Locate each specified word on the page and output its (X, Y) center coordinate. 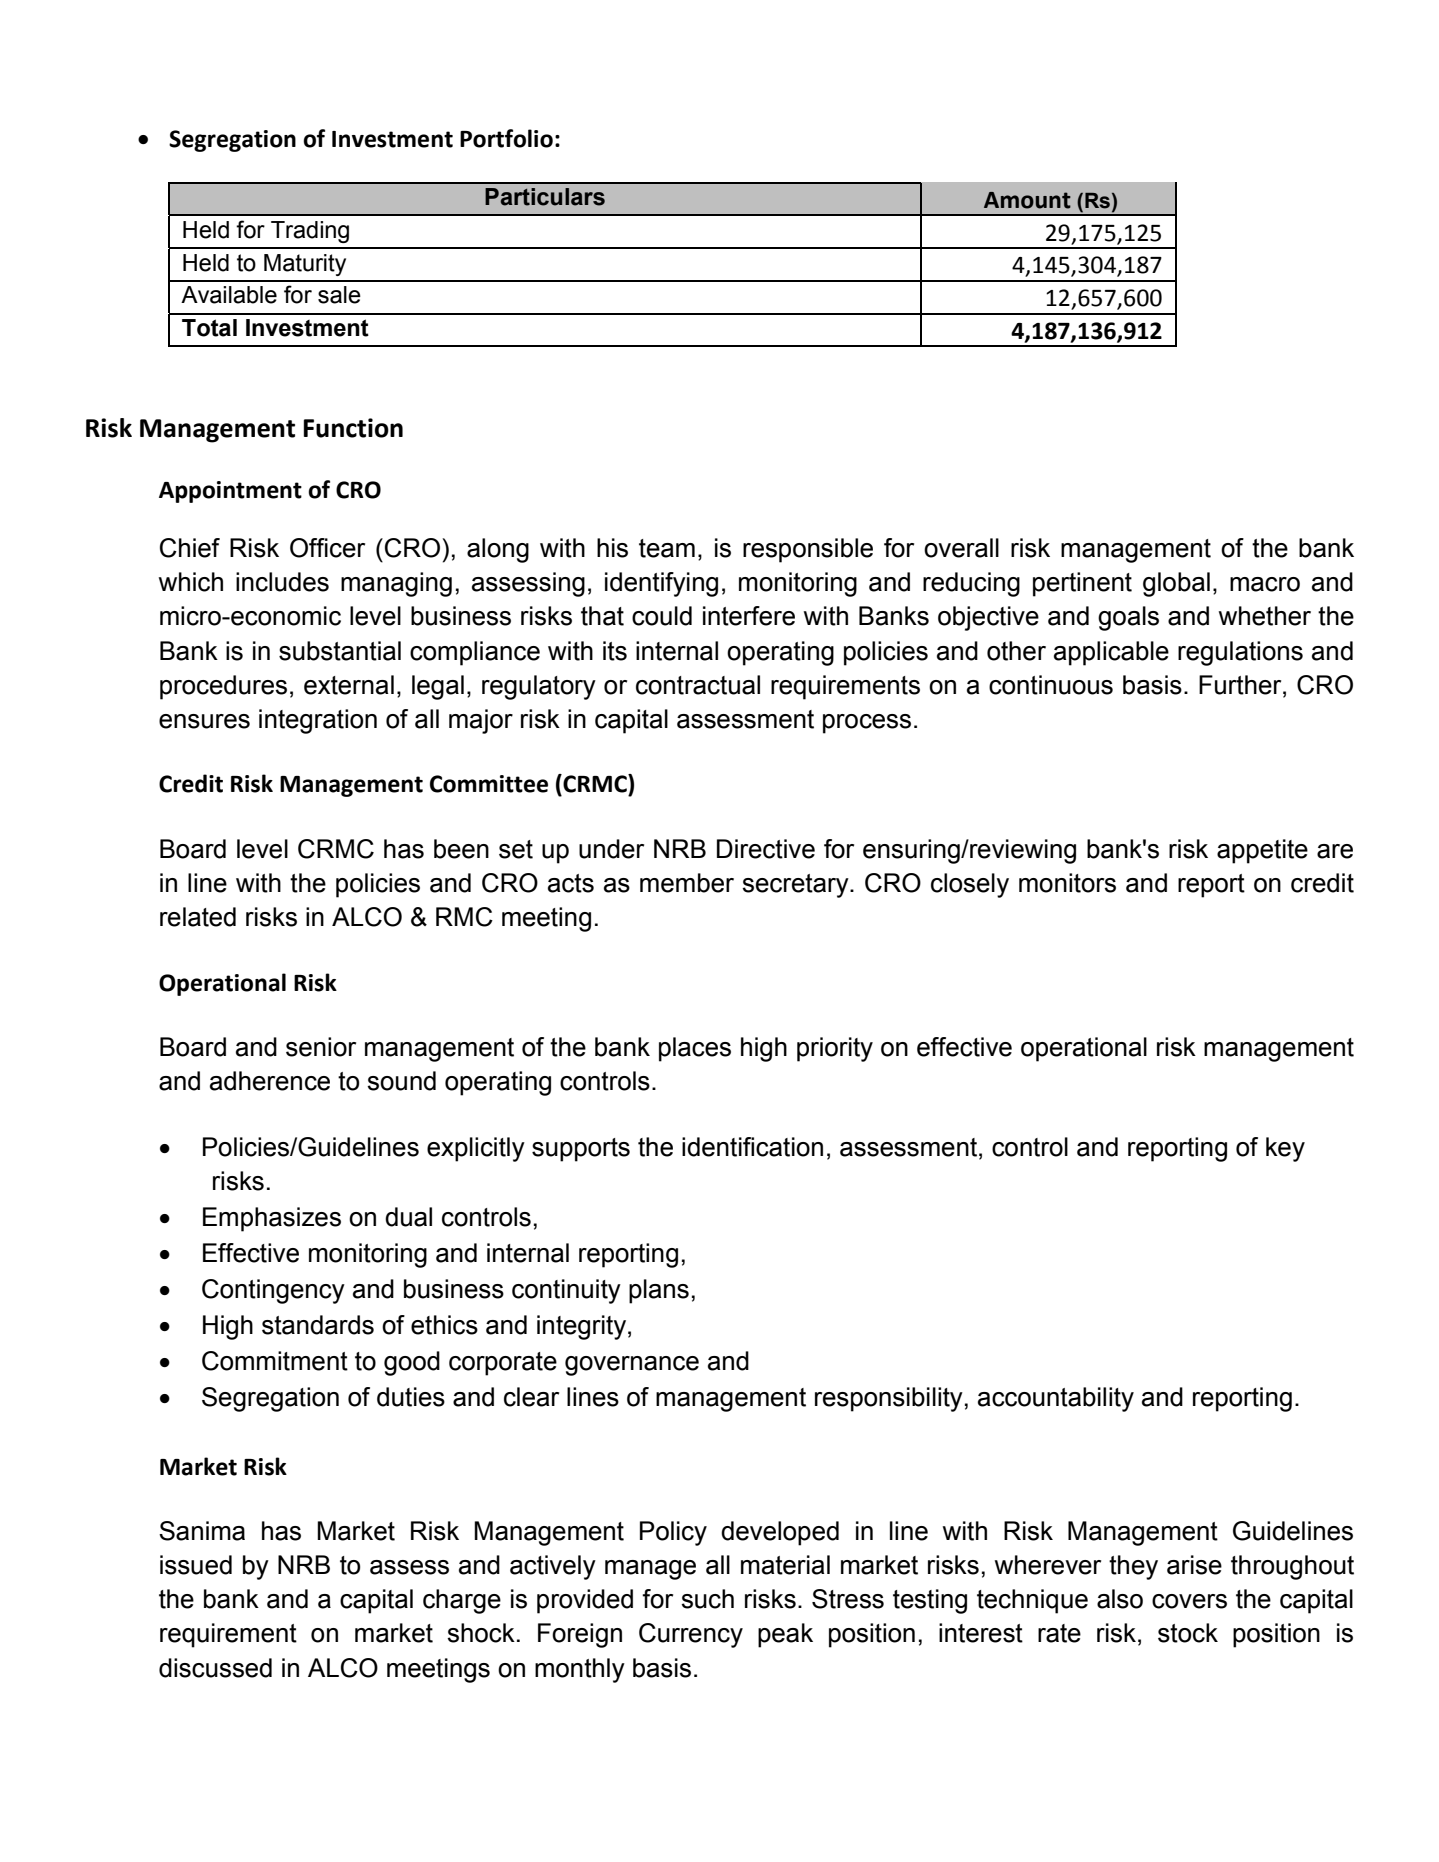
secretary (796, 886)
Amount (1027, 200)
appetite (1262, 851)
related (198, 917)
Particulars (545, 197)
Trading (310, 232)
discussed (215, 1668)
